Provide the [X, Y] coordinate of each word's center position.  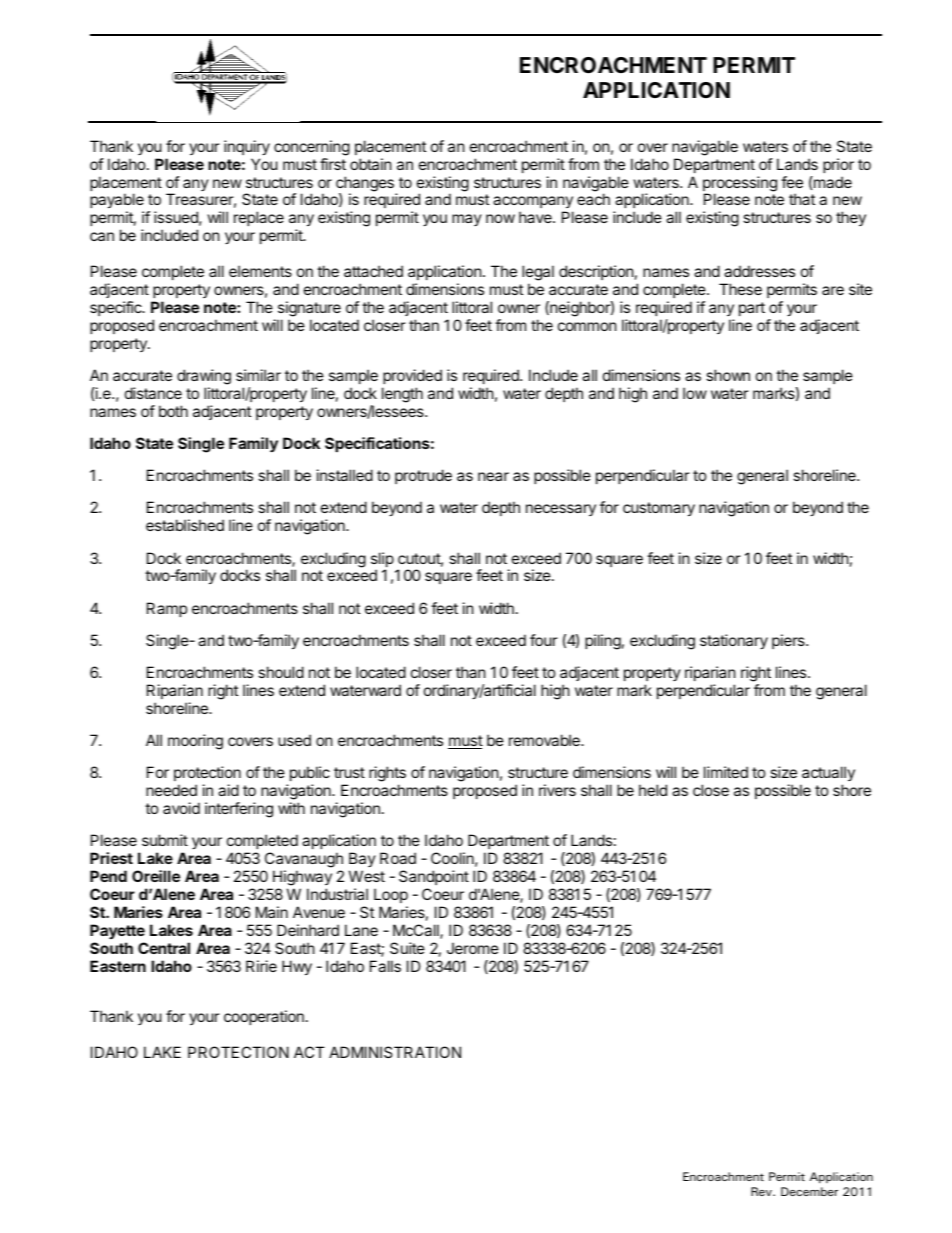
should [281, 672]
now [500, 218]
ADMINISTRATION [395, 1052]
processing [740, 185]
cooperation [264, 1017]
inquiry [247, 147]
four [544, 640]
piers [789, 641]
